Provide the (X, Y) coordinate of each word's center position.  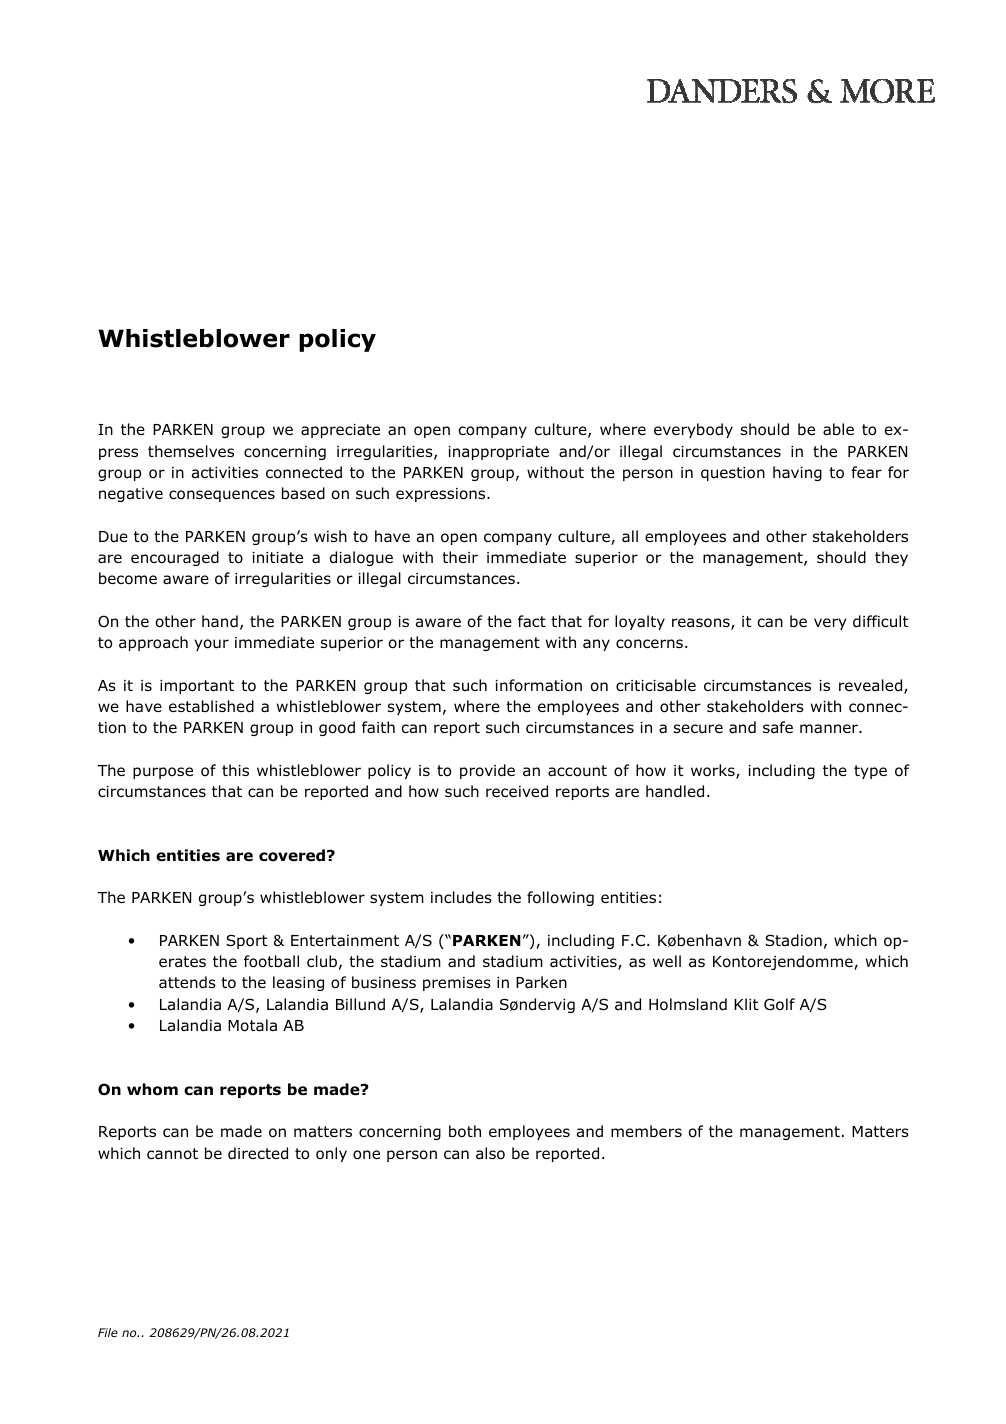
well (667, 961)
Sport (246, 941)
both (465, 1131)
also (490, 1153)
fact (532, 621)
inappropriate (498, 453)
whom (152, 1089)
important (197, 687)
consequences (222, 496)
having (797, 473)
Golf (779, 1004)
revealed (872, 686)
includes (461, 897)
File (108, 1332)
